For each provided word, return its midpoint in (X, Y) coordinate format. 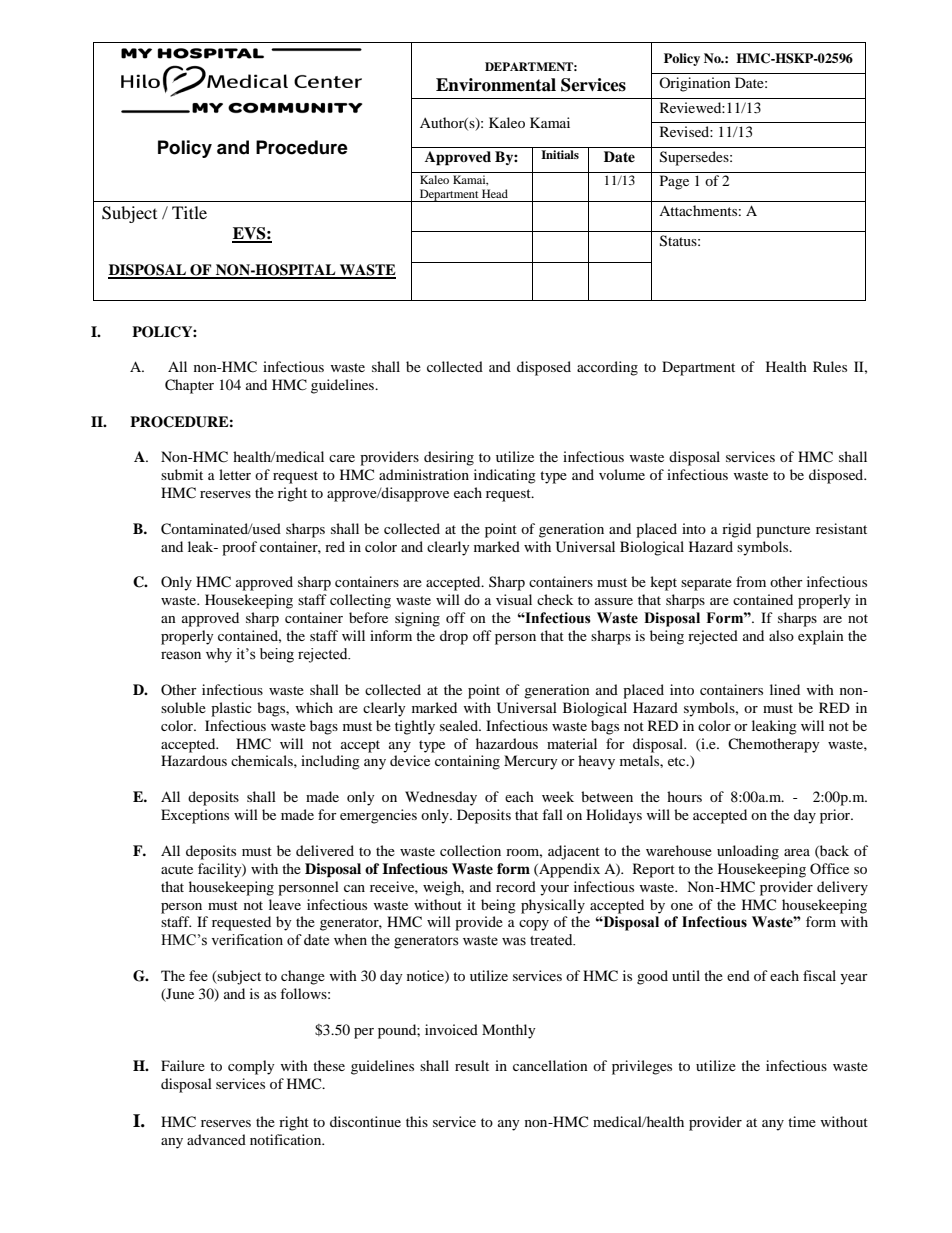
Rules (830, 366)
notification (287, 1139)
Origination (695, 84)
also (781, 635)
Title (189, 212)
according (607, 368)
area (797, 852)
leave (285, 904)
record (516, 886)
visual (514, 599)
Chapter (189, 386)
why (219, 655)
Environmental (496, 85)
